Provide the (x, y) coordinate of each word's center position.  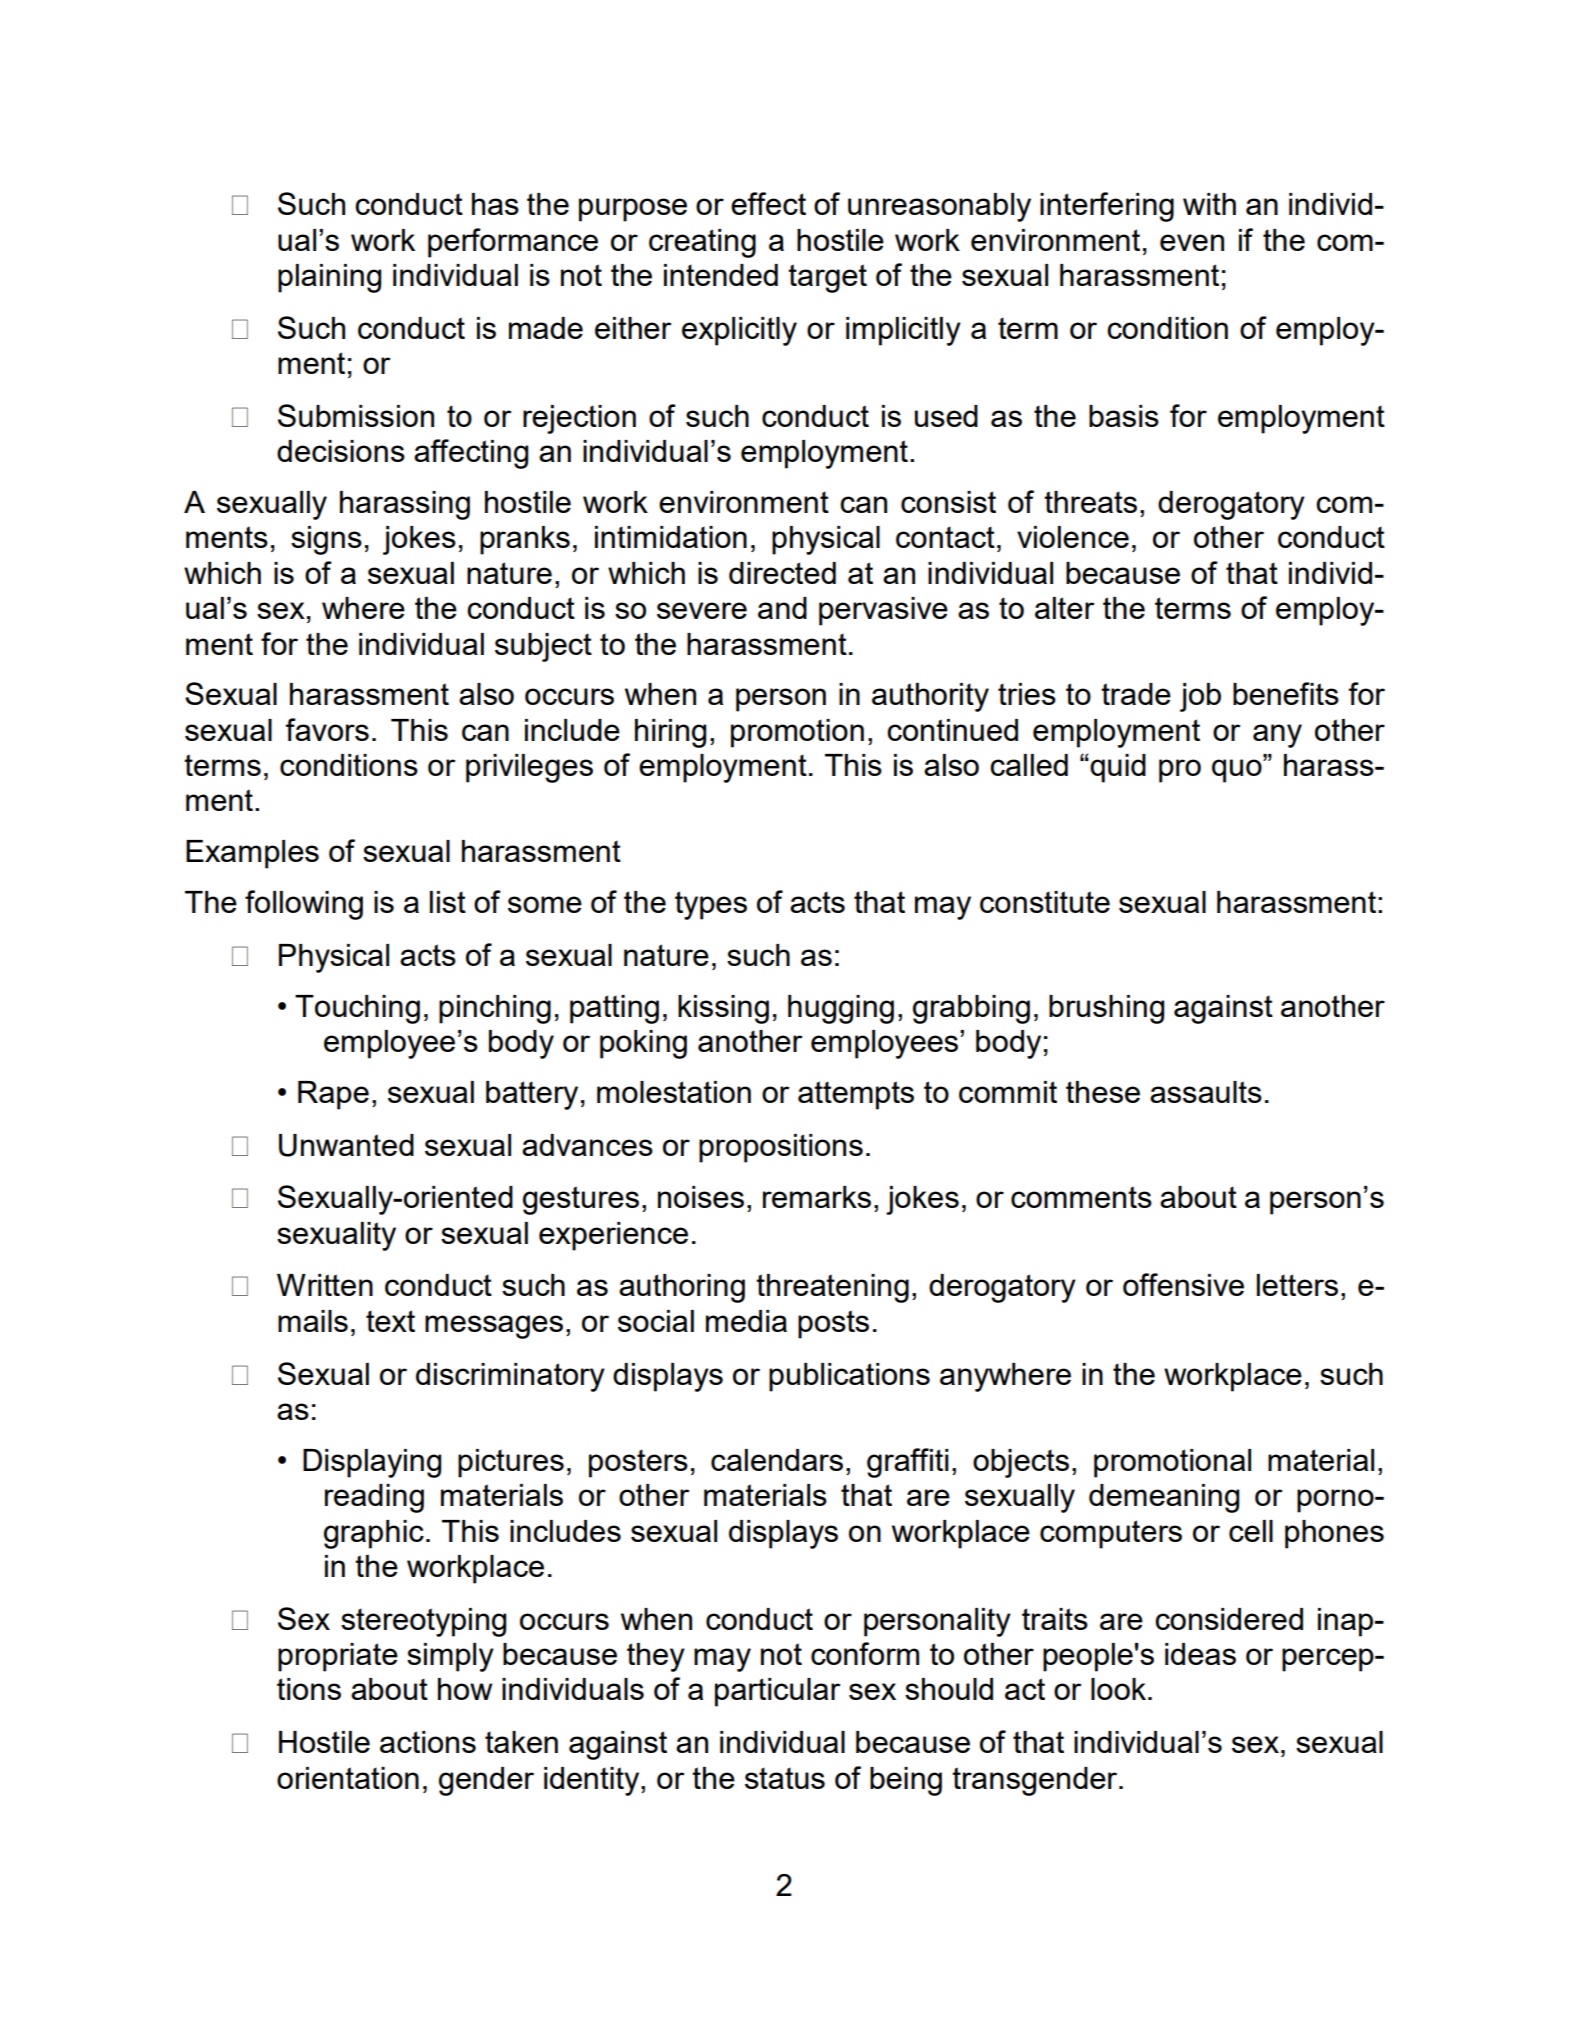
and (782, 608)
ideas (1200, 1654)
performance (513, 243)
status (785, 1778)
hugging (841, 1009)
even (1192, 242)
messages (494, 1327)
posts (833, 1324)
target (827, 278)
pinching (495, 1009)
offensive (1183, 1284)
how (465, 1689)
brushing (1106, 1009)
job (1200, 697)
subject (543, 647)
